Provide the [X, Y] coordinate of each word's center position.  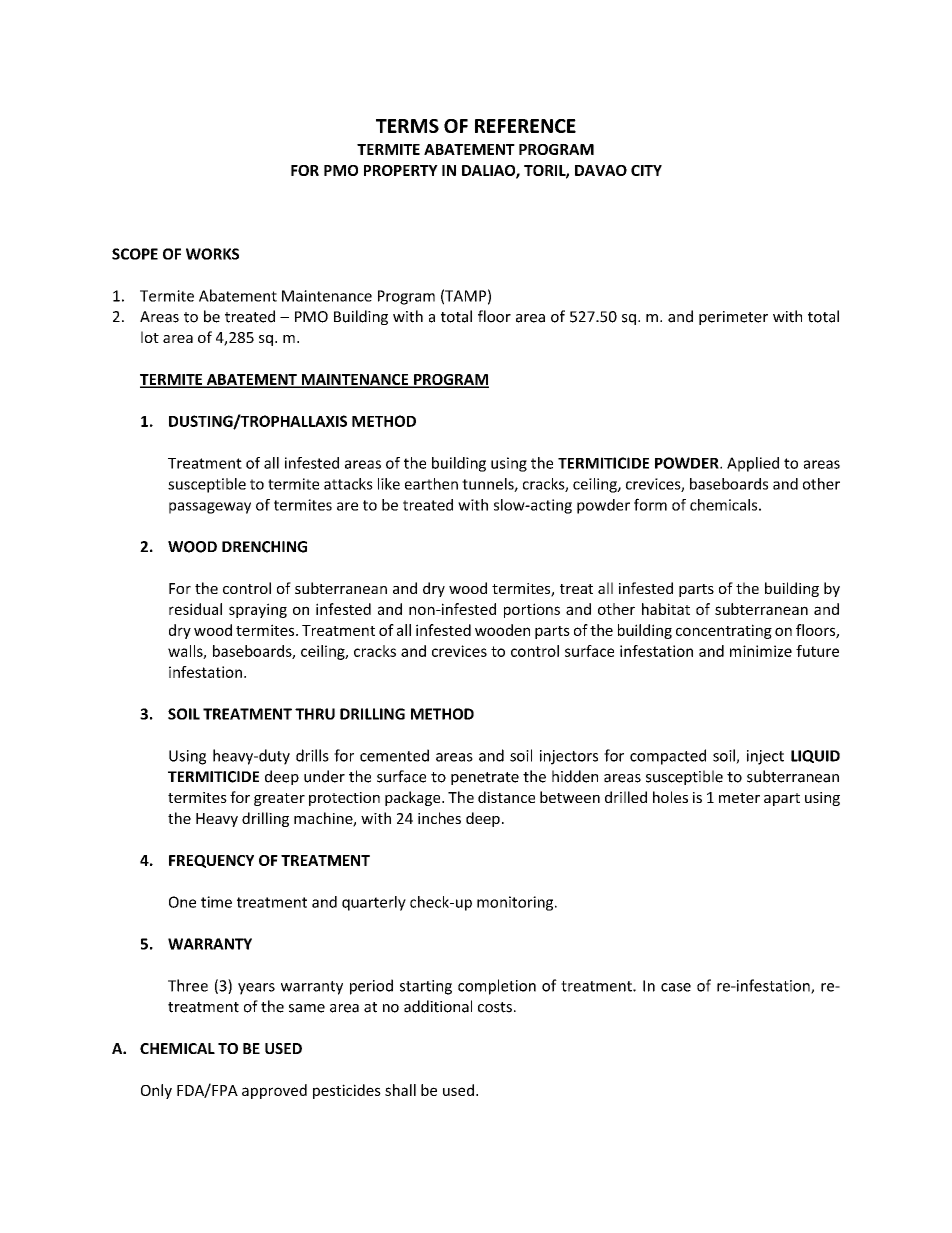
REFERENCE [525, 126]
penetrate [485, 778]
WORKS [212, 254]
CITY [646, 170]
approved [274, 1091]
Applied [753, 464]
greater [279, 799]
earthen [431, 484]
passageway [210, 508]
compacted [668, 757]
